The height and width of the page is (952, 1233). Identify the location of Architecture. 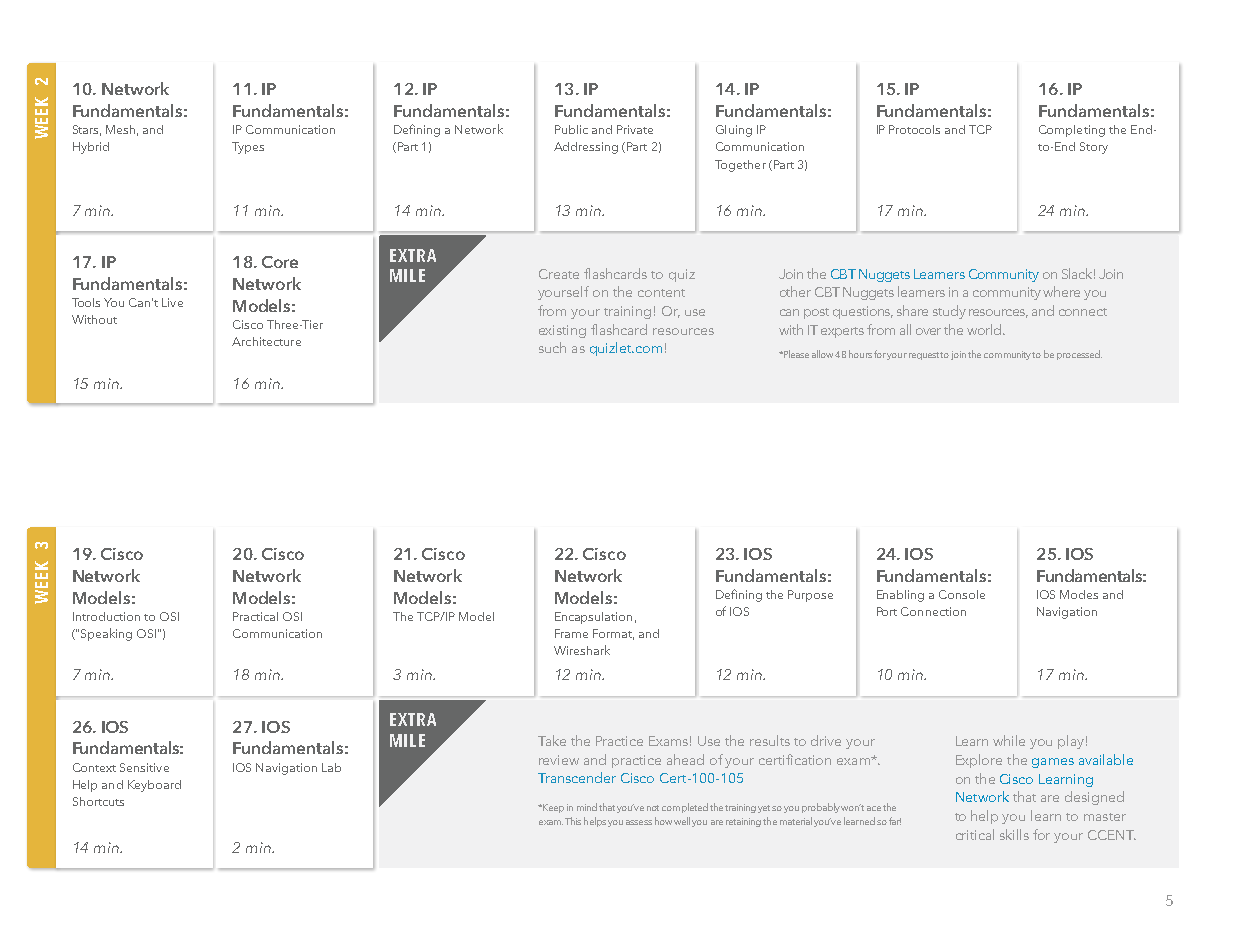
(266, 341).
